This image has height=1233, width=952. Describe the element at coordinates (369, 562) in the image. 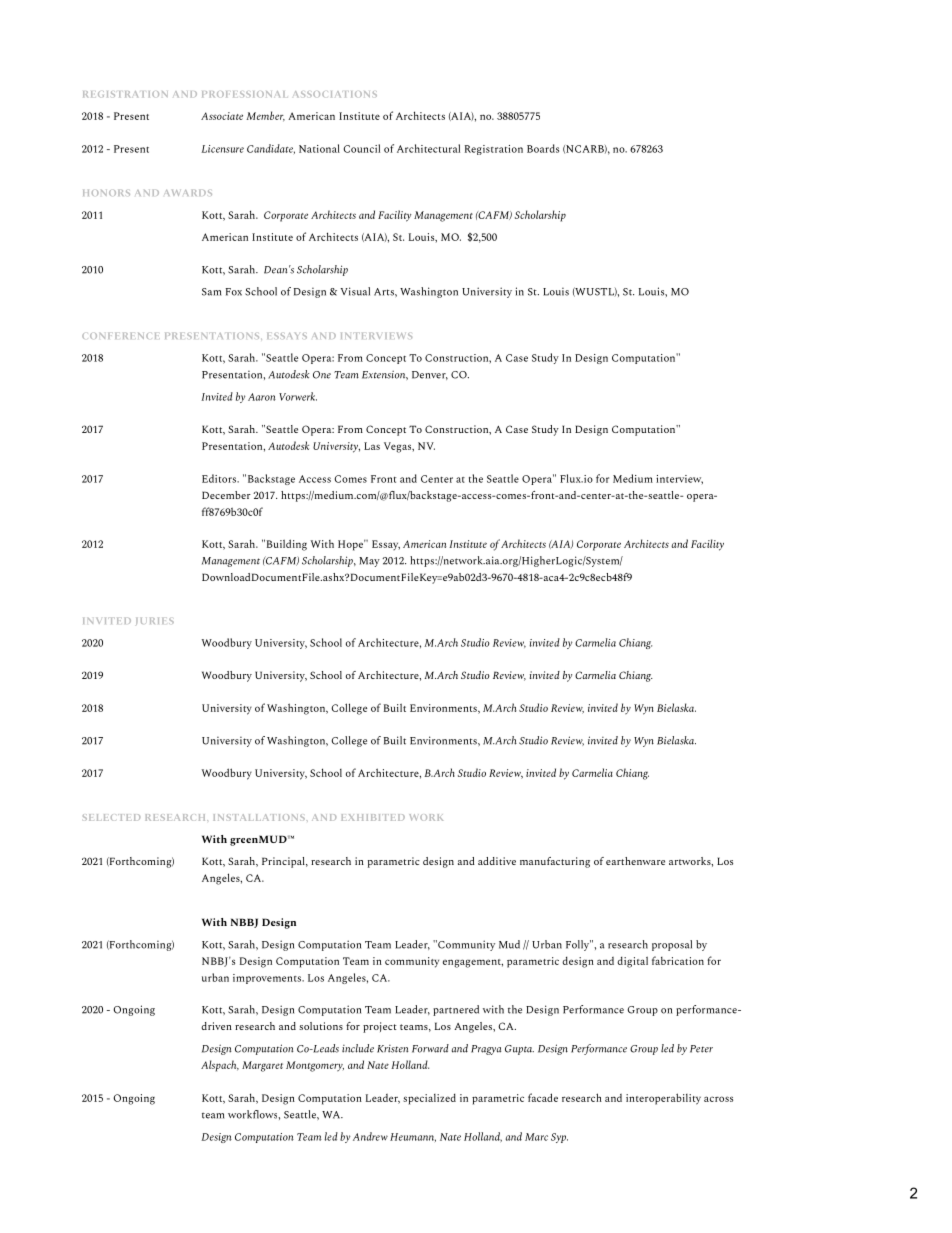

I see `May` at that location.
